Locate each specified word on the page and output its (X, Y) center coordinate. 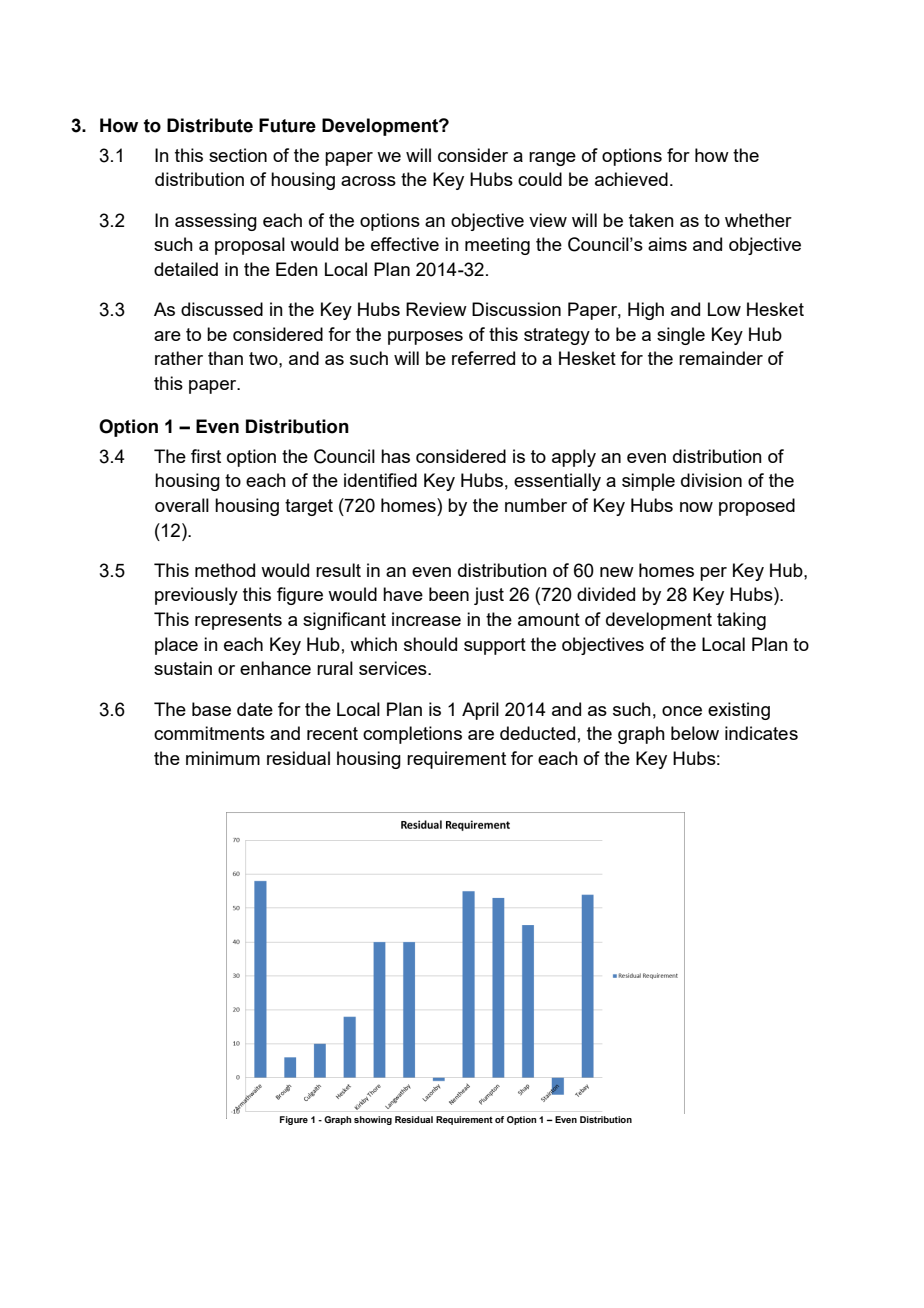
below (695, 733)
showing (373, 1120)
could (540, 179)
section (238, 155)
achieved (631, 179)
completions (412, 735)
